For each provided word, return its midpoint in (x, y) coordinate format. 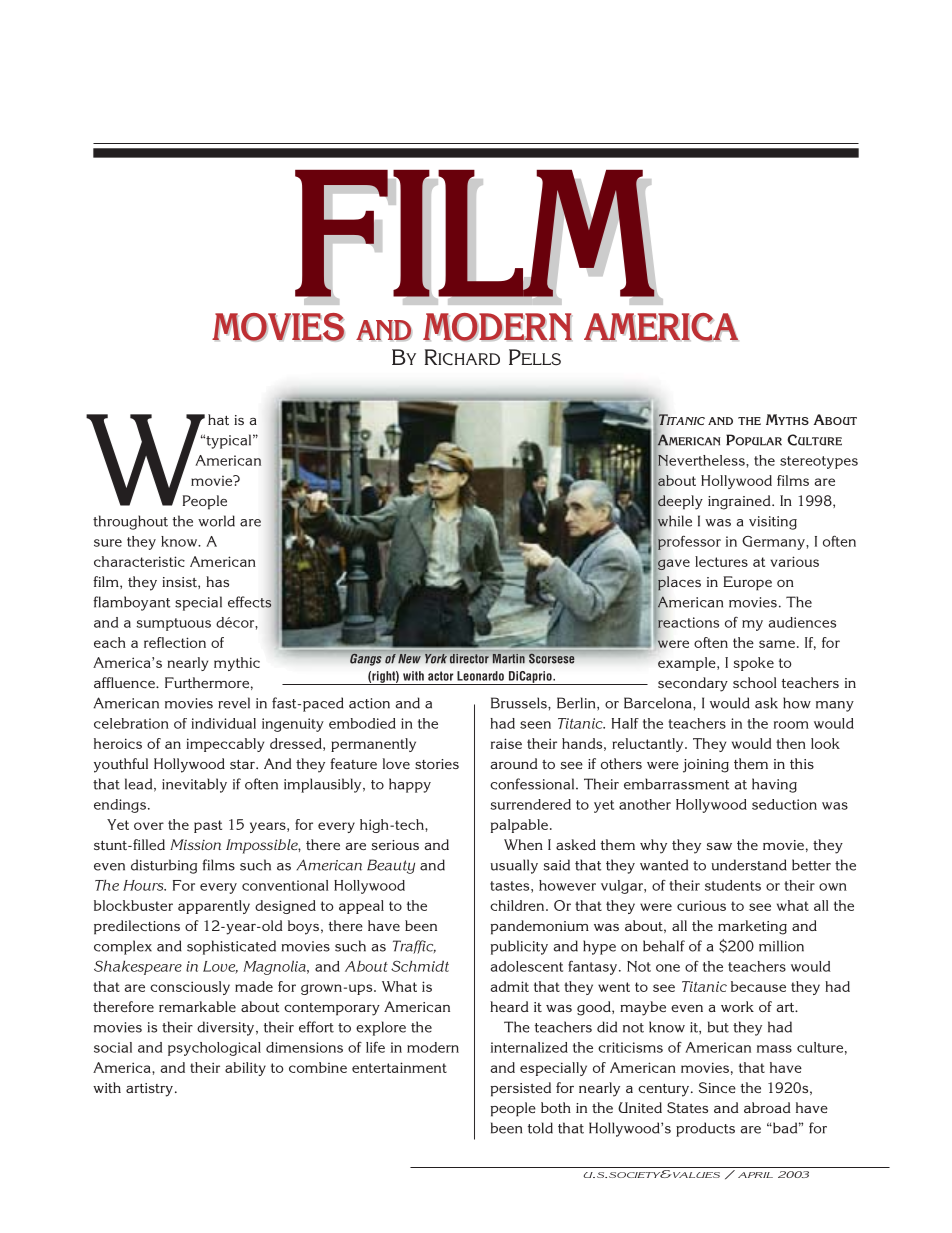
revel (234, 703)
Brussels (520, 703)
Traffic (414, 947)
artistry (149, 1090)
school (755, 682)
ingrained (740, 502)
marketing (752, 927)
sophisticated (231, 947)
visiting (773, 523)
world (216, 521)
